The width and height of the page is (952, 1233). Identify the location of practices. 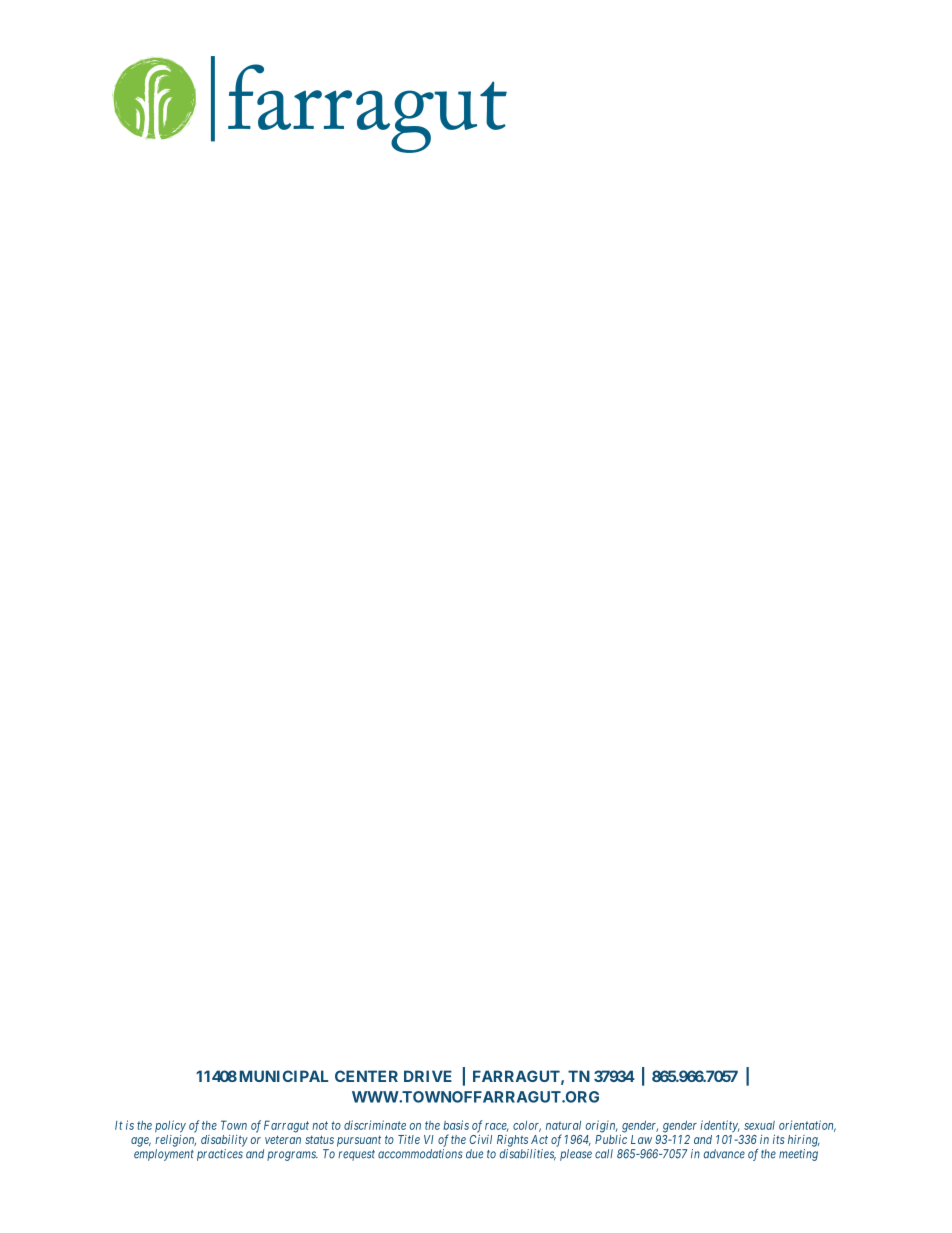
(220, 1155).
